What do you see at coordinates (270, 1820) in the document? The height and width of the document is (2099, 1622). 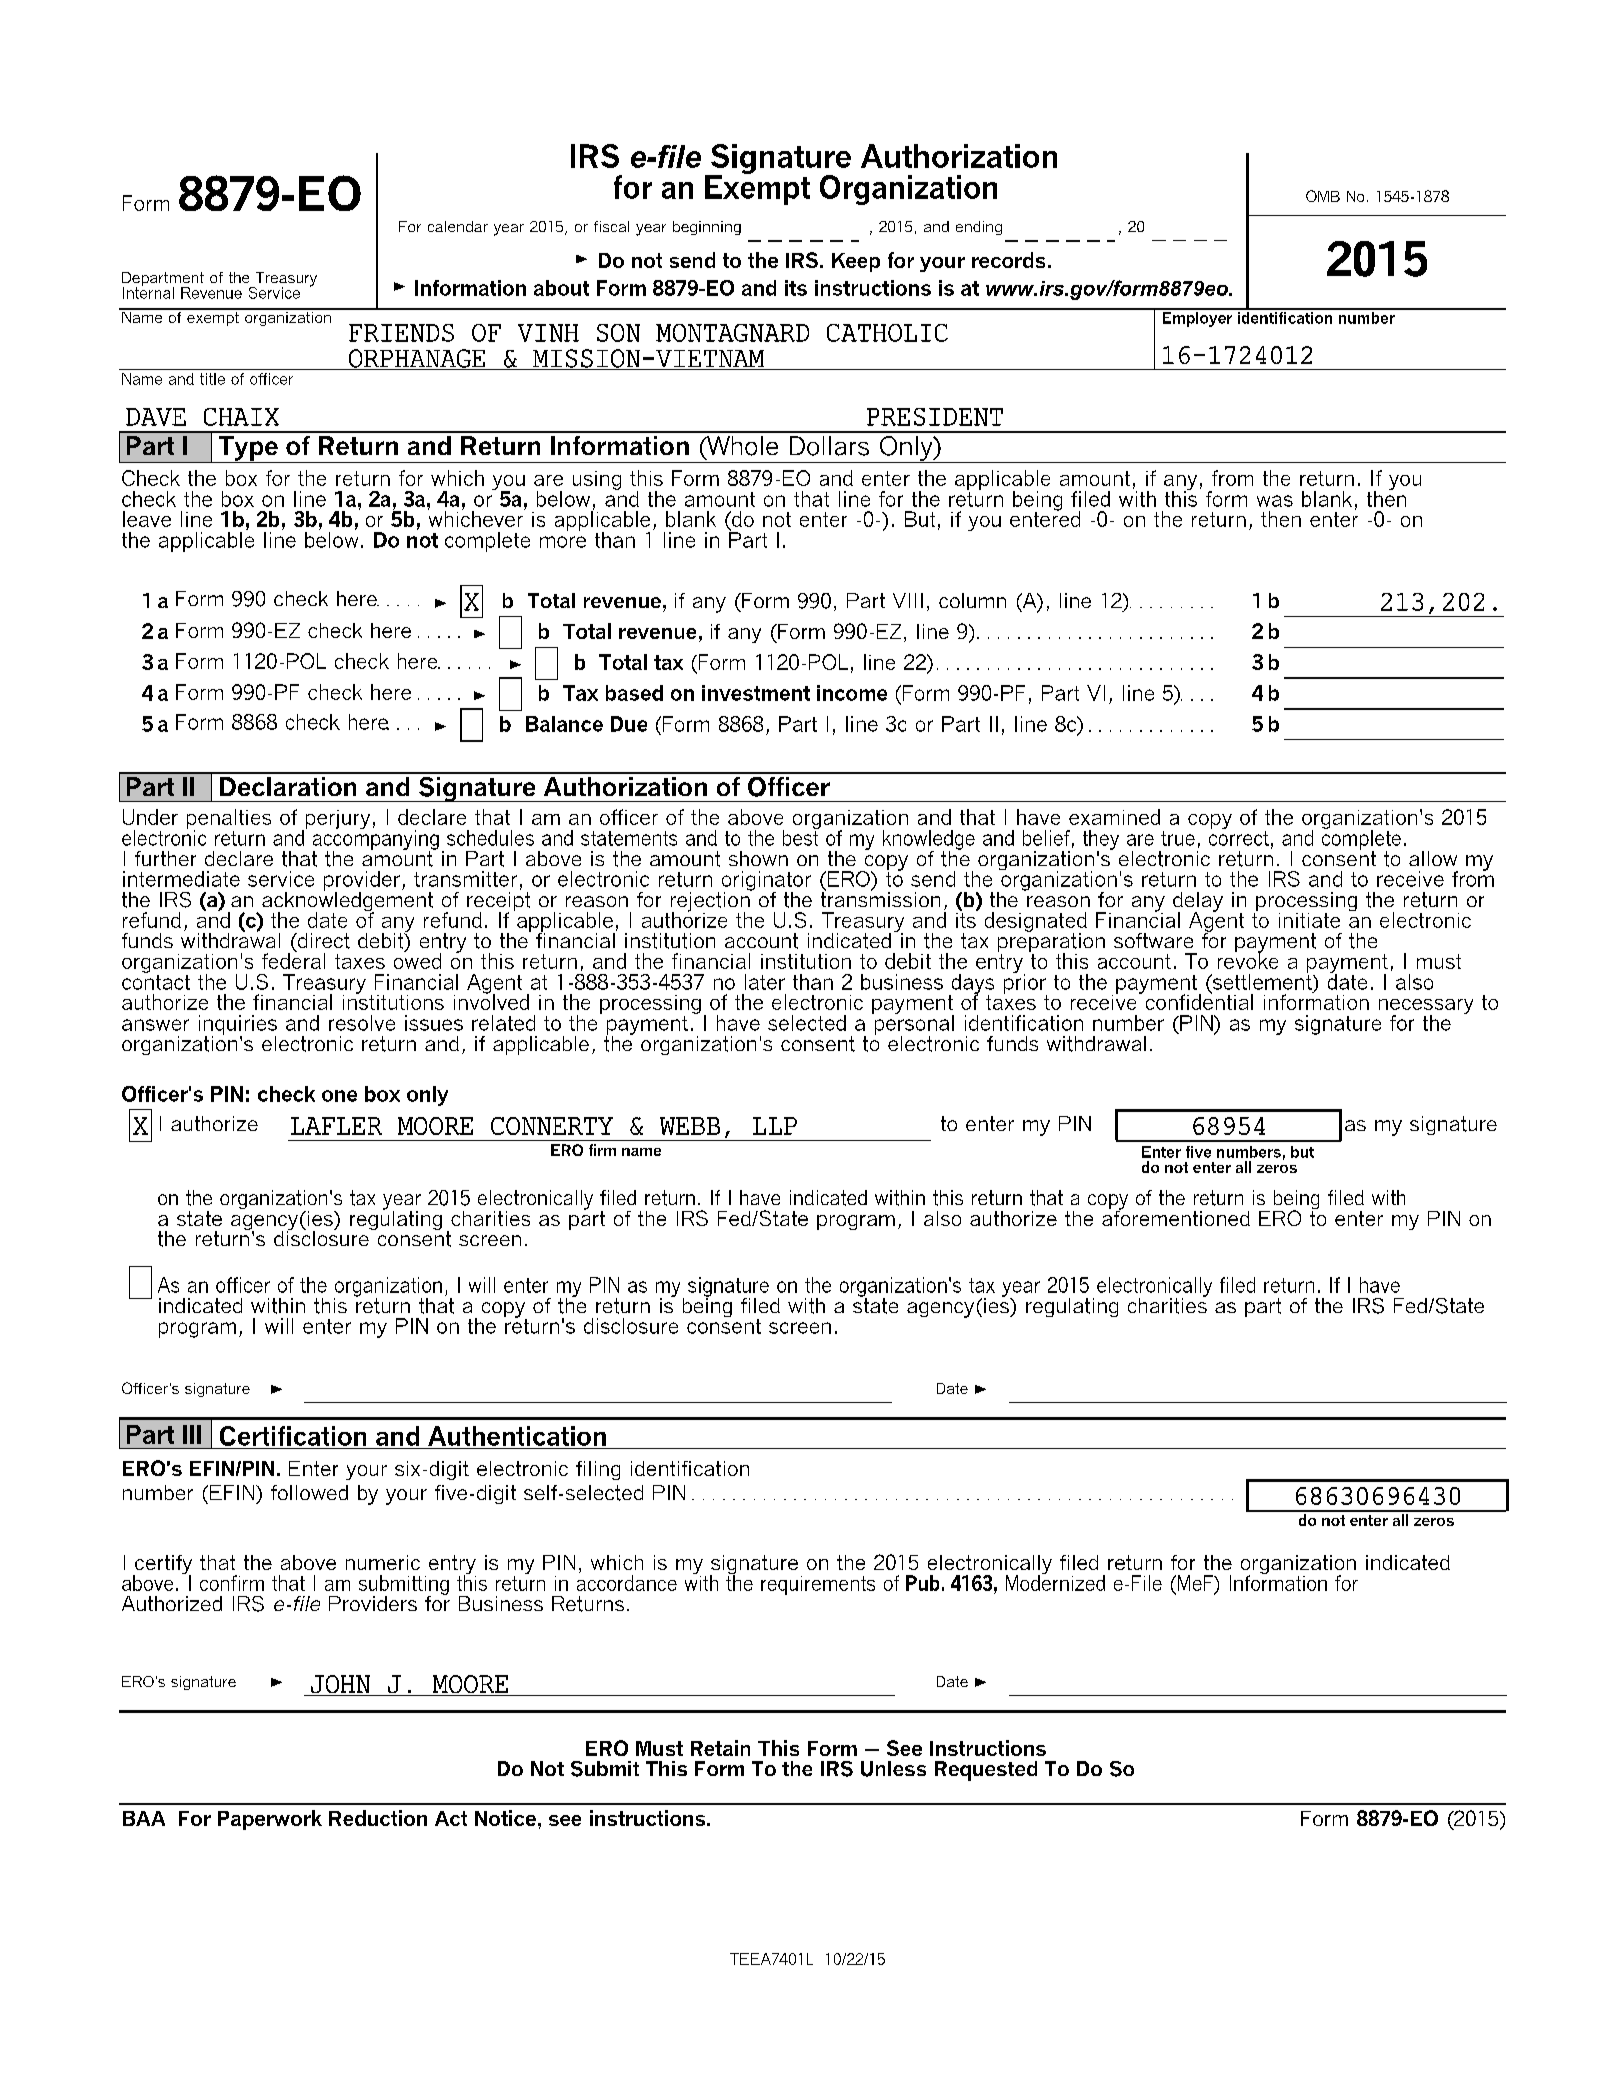 I see `Paperwork` at bounding box center [270, 1820].
